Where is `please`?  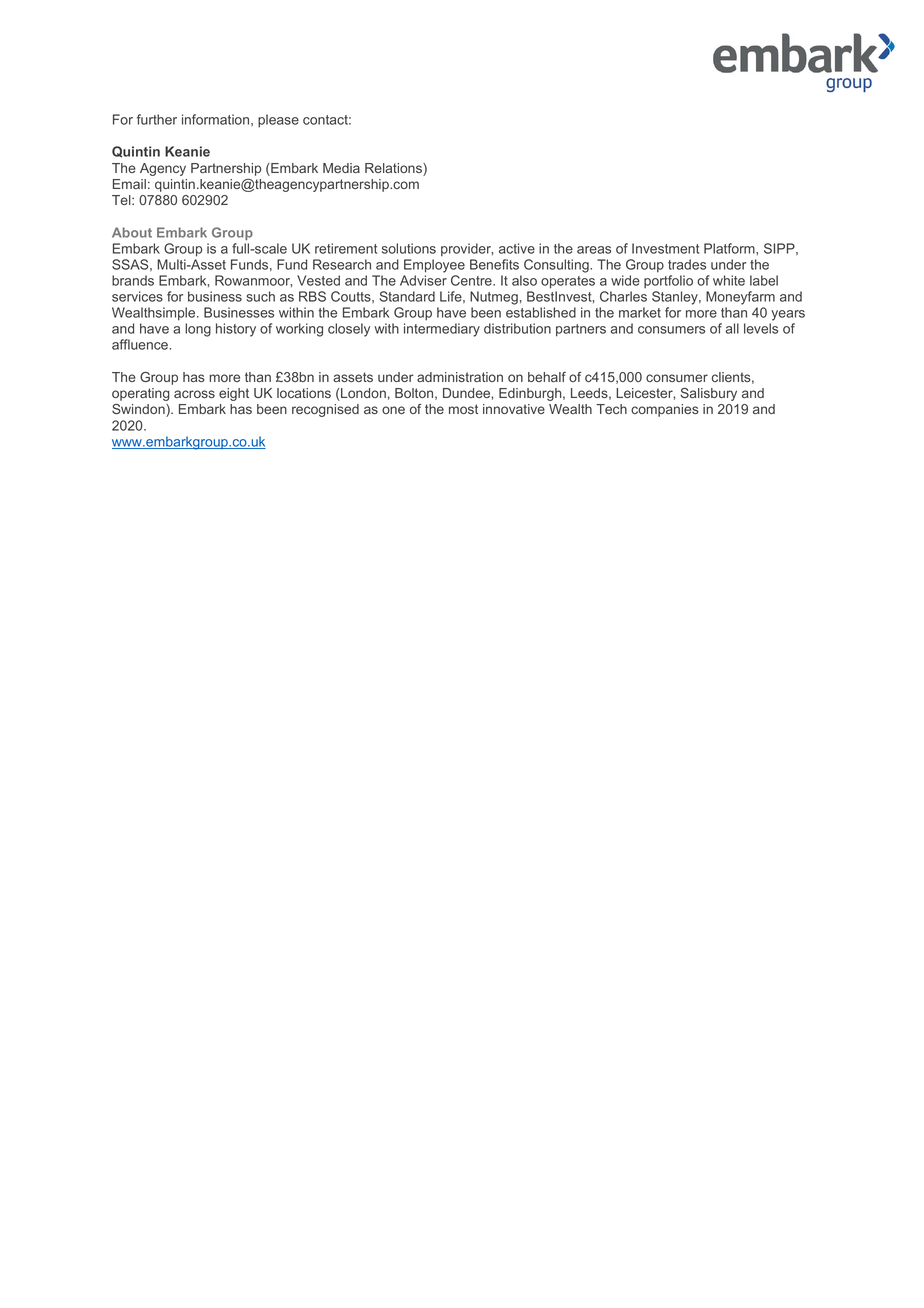
please is located at coordinates (278, 121).
